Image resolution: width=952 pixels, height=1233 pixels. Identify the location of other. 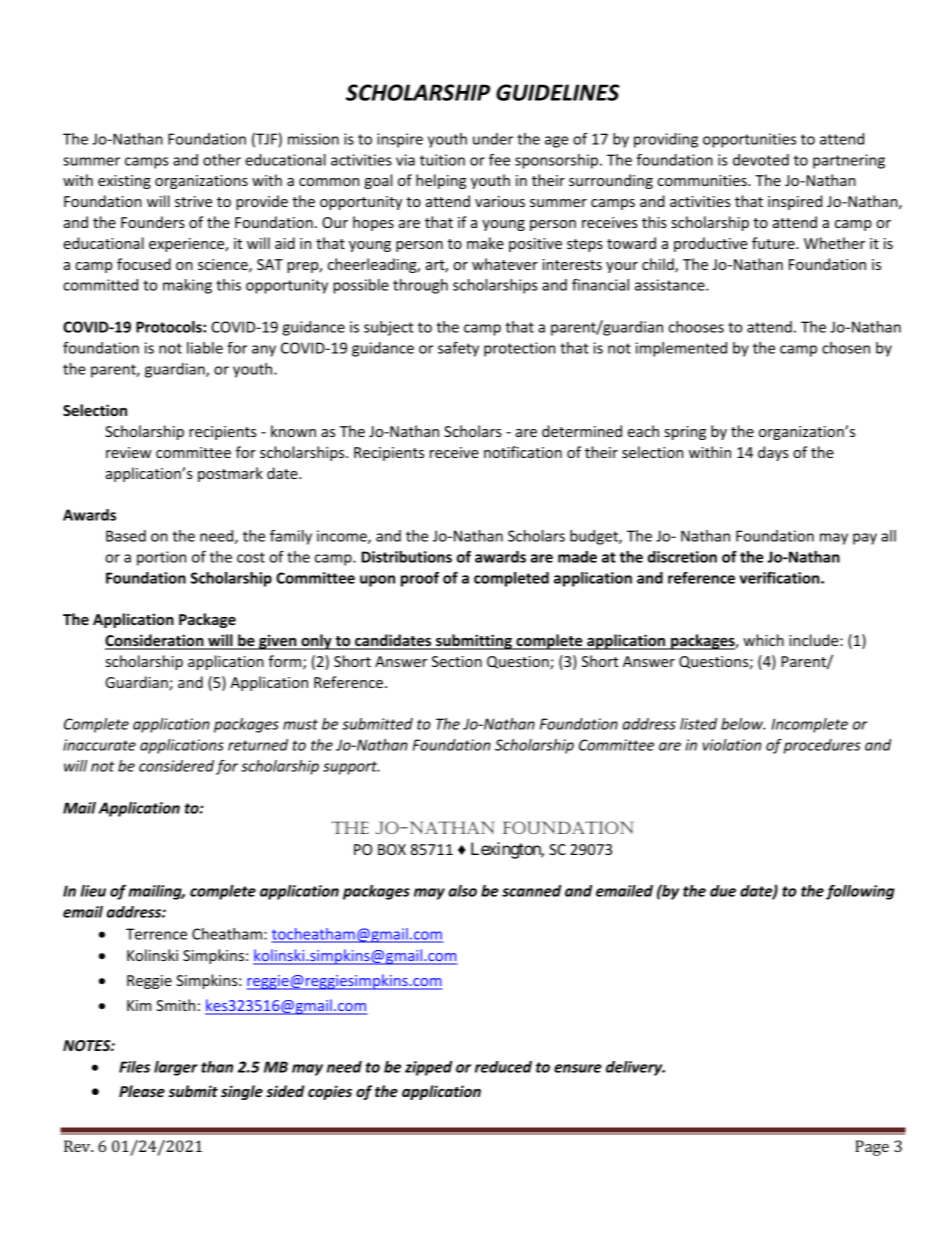
(222, 160).
